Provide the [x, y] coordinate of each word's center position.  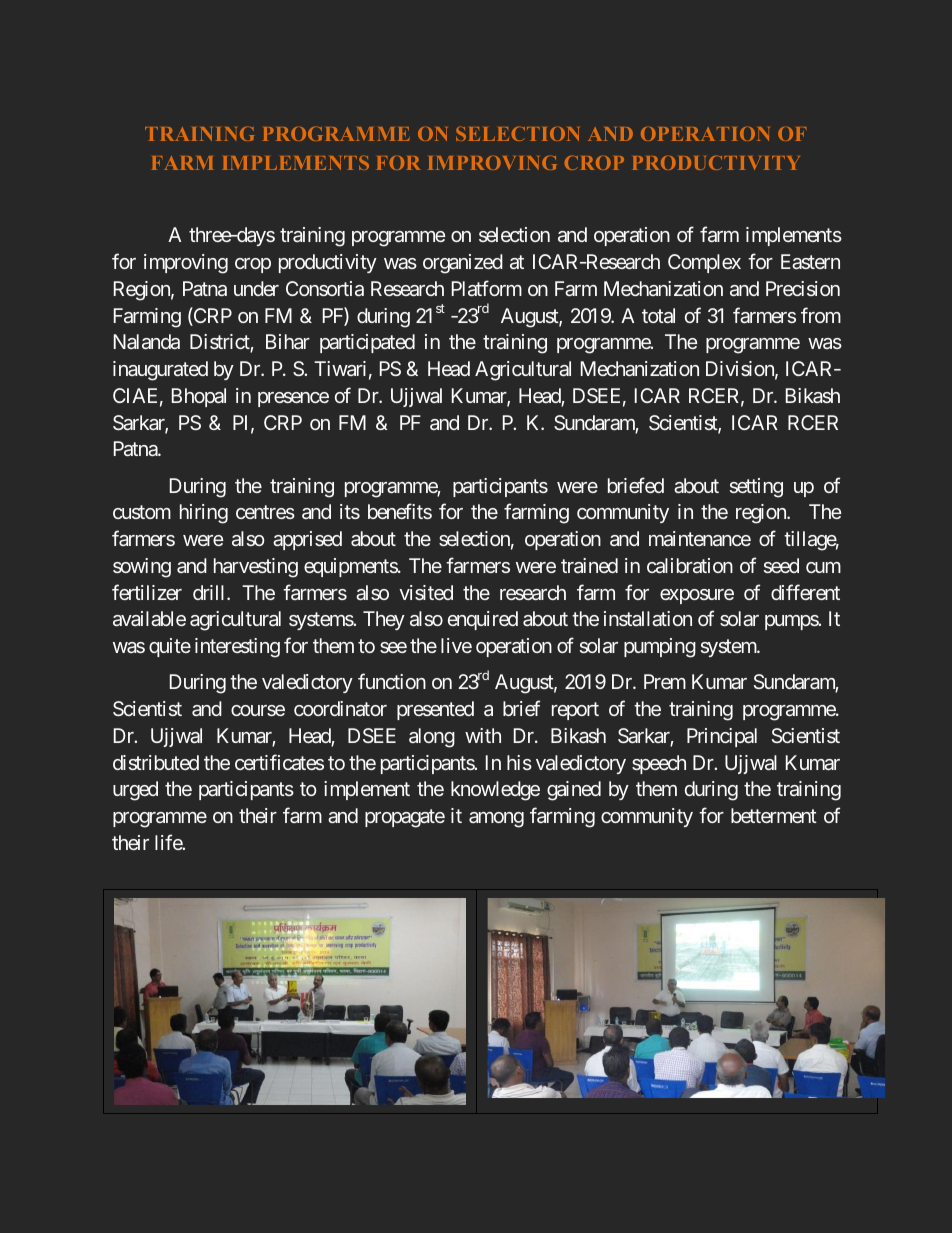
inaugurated [160, 371]
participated [367, 343]
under [256, 288]
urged [135, 791]
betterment [774, 815]
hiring [204, 514]
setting [756, 488]
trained [589, 565]
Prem [665, 681]
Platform [487, 288]
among [496, 820]
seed [781, 565]
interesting [237, 648]
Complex [704, 263]
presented [435, 710]
